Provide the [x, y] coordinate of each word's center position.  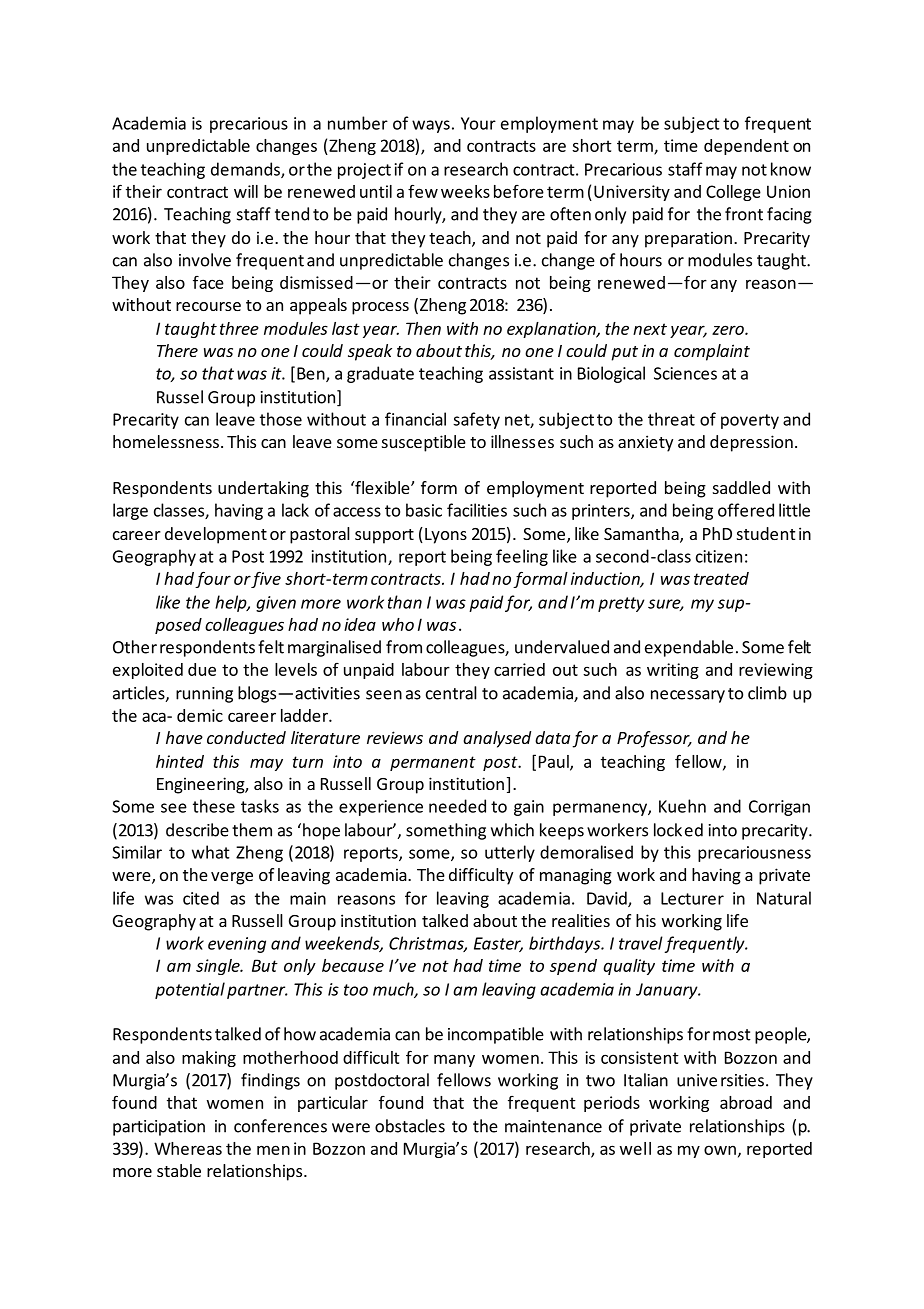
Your [478, 123]
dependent [746, 147]
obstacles [410, 1126]
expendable [689, 648]
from [404, 647]
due [202, 669]
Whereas [188, 1148]
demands [246, 170]
